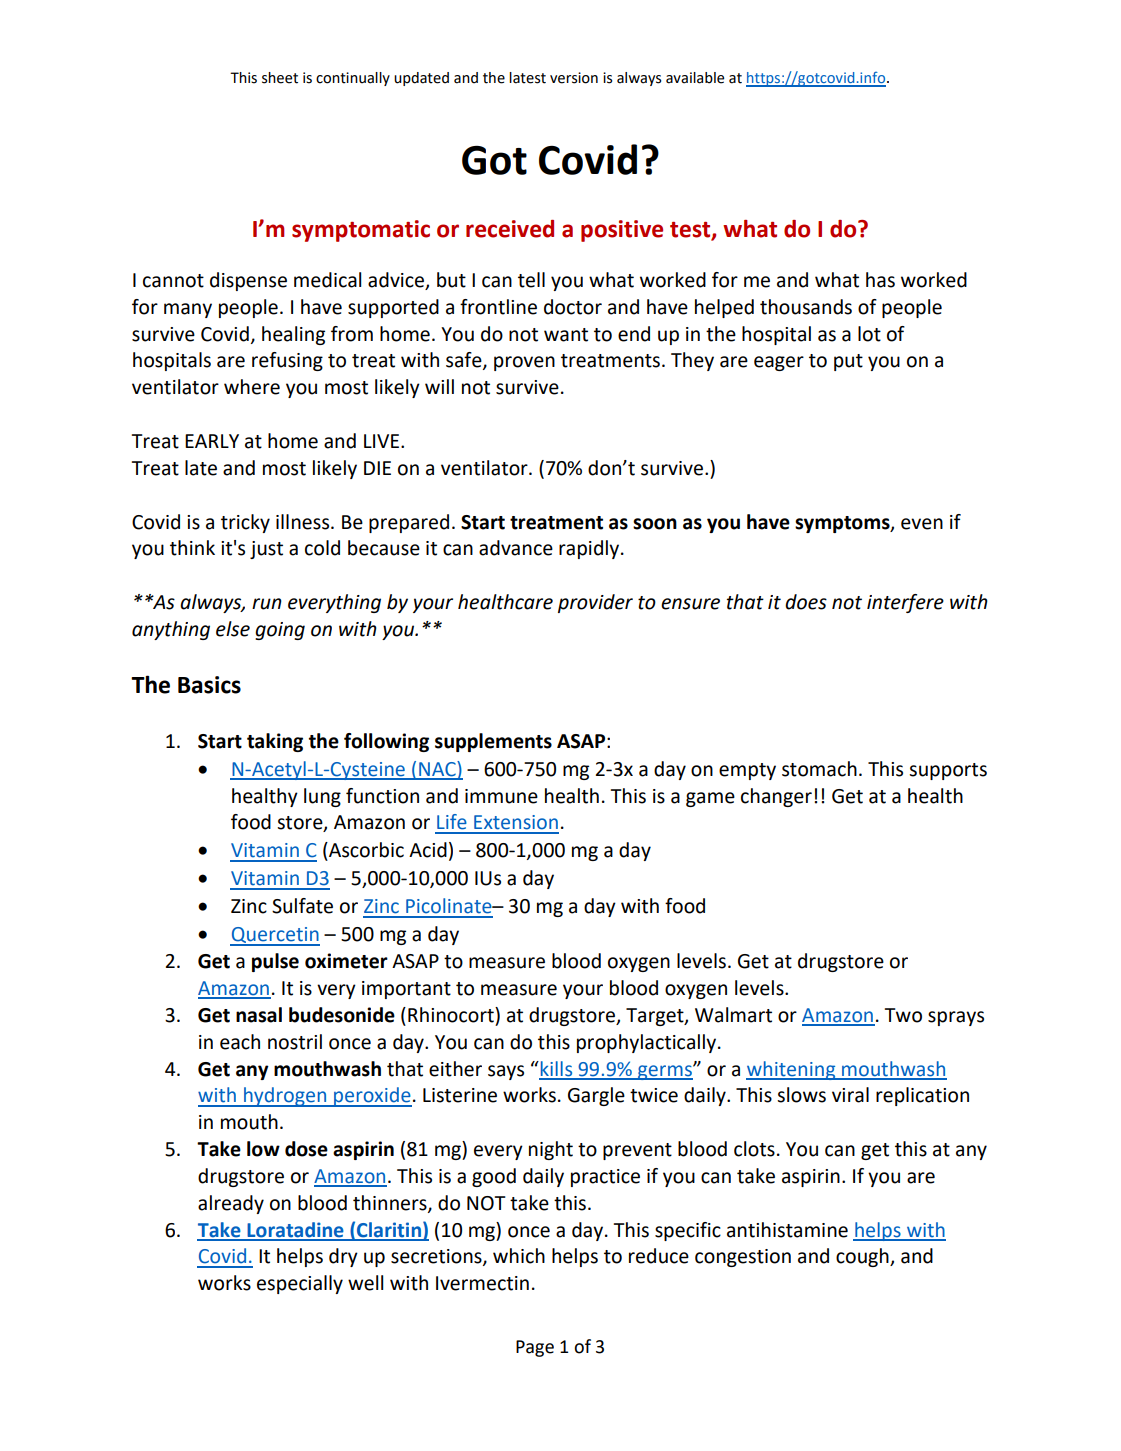 The width and height of the screenshot is (1121, 1451). What do you see at coordinates (493, 742) in the screenshot?
I see `supplements` at bounding box center [493, 742].
